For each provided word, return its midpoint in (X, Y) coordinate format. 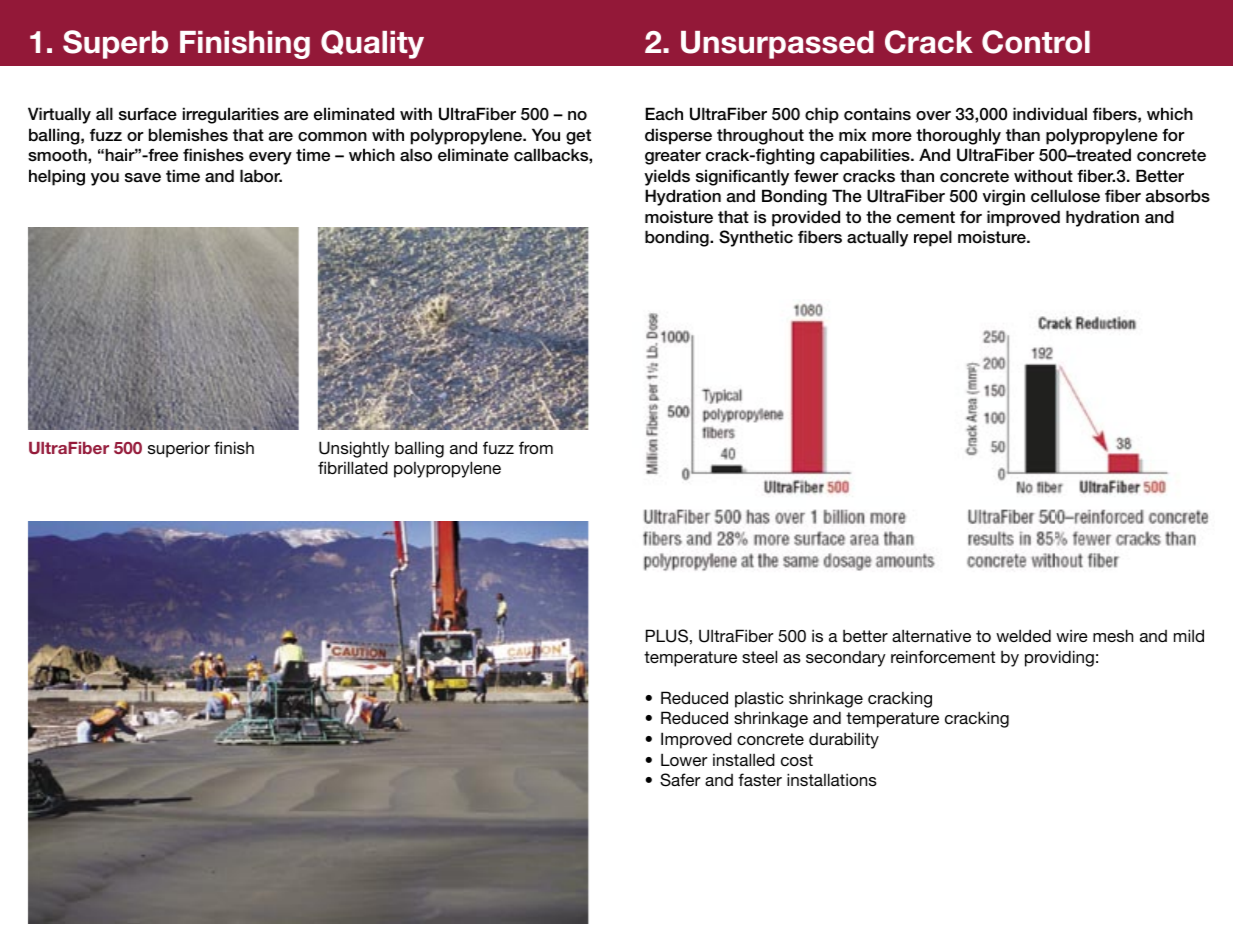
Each (664, 114)
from (536, 447)
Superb (115, 44)
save (143, 178)
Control (1036, 42)
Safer (680, 780)
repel (933, 238)
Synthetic (756, 238)
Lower (684, 759)
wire (1072, 635)
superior (179, 449)
